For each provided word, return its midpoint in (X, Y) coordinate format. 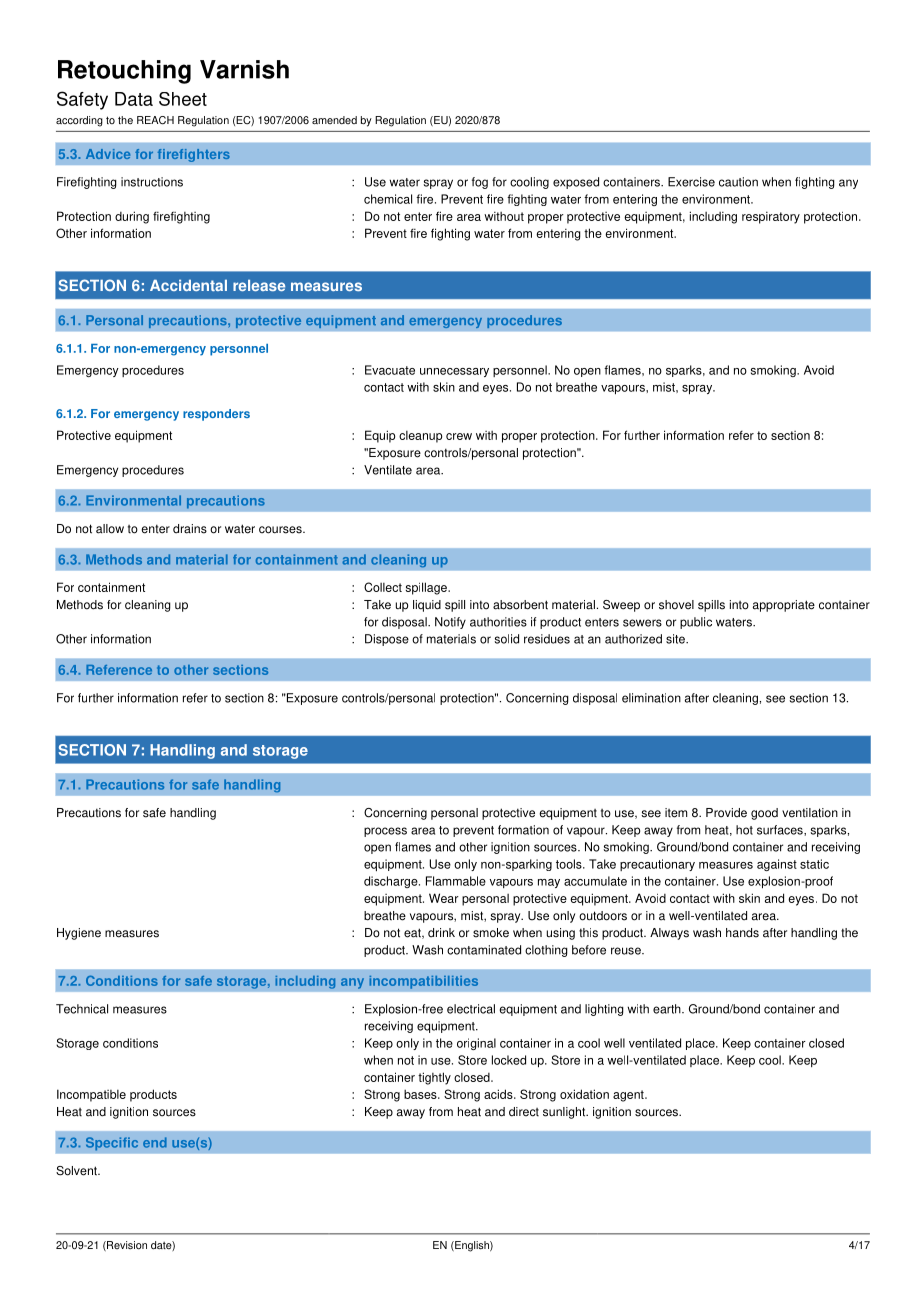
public (696, 623)
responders (216, 415)
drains (190, 529)
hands (742, 933)
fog (480, 183)
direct (524, 1112)
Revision (126, 1246)
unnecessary (454, 372)
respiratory (771, 217)
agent (629, 1096)
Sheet (183, 99)
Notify (450, 623)
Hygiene (79, 934)
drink (441, 933)
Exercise (691, 182)
